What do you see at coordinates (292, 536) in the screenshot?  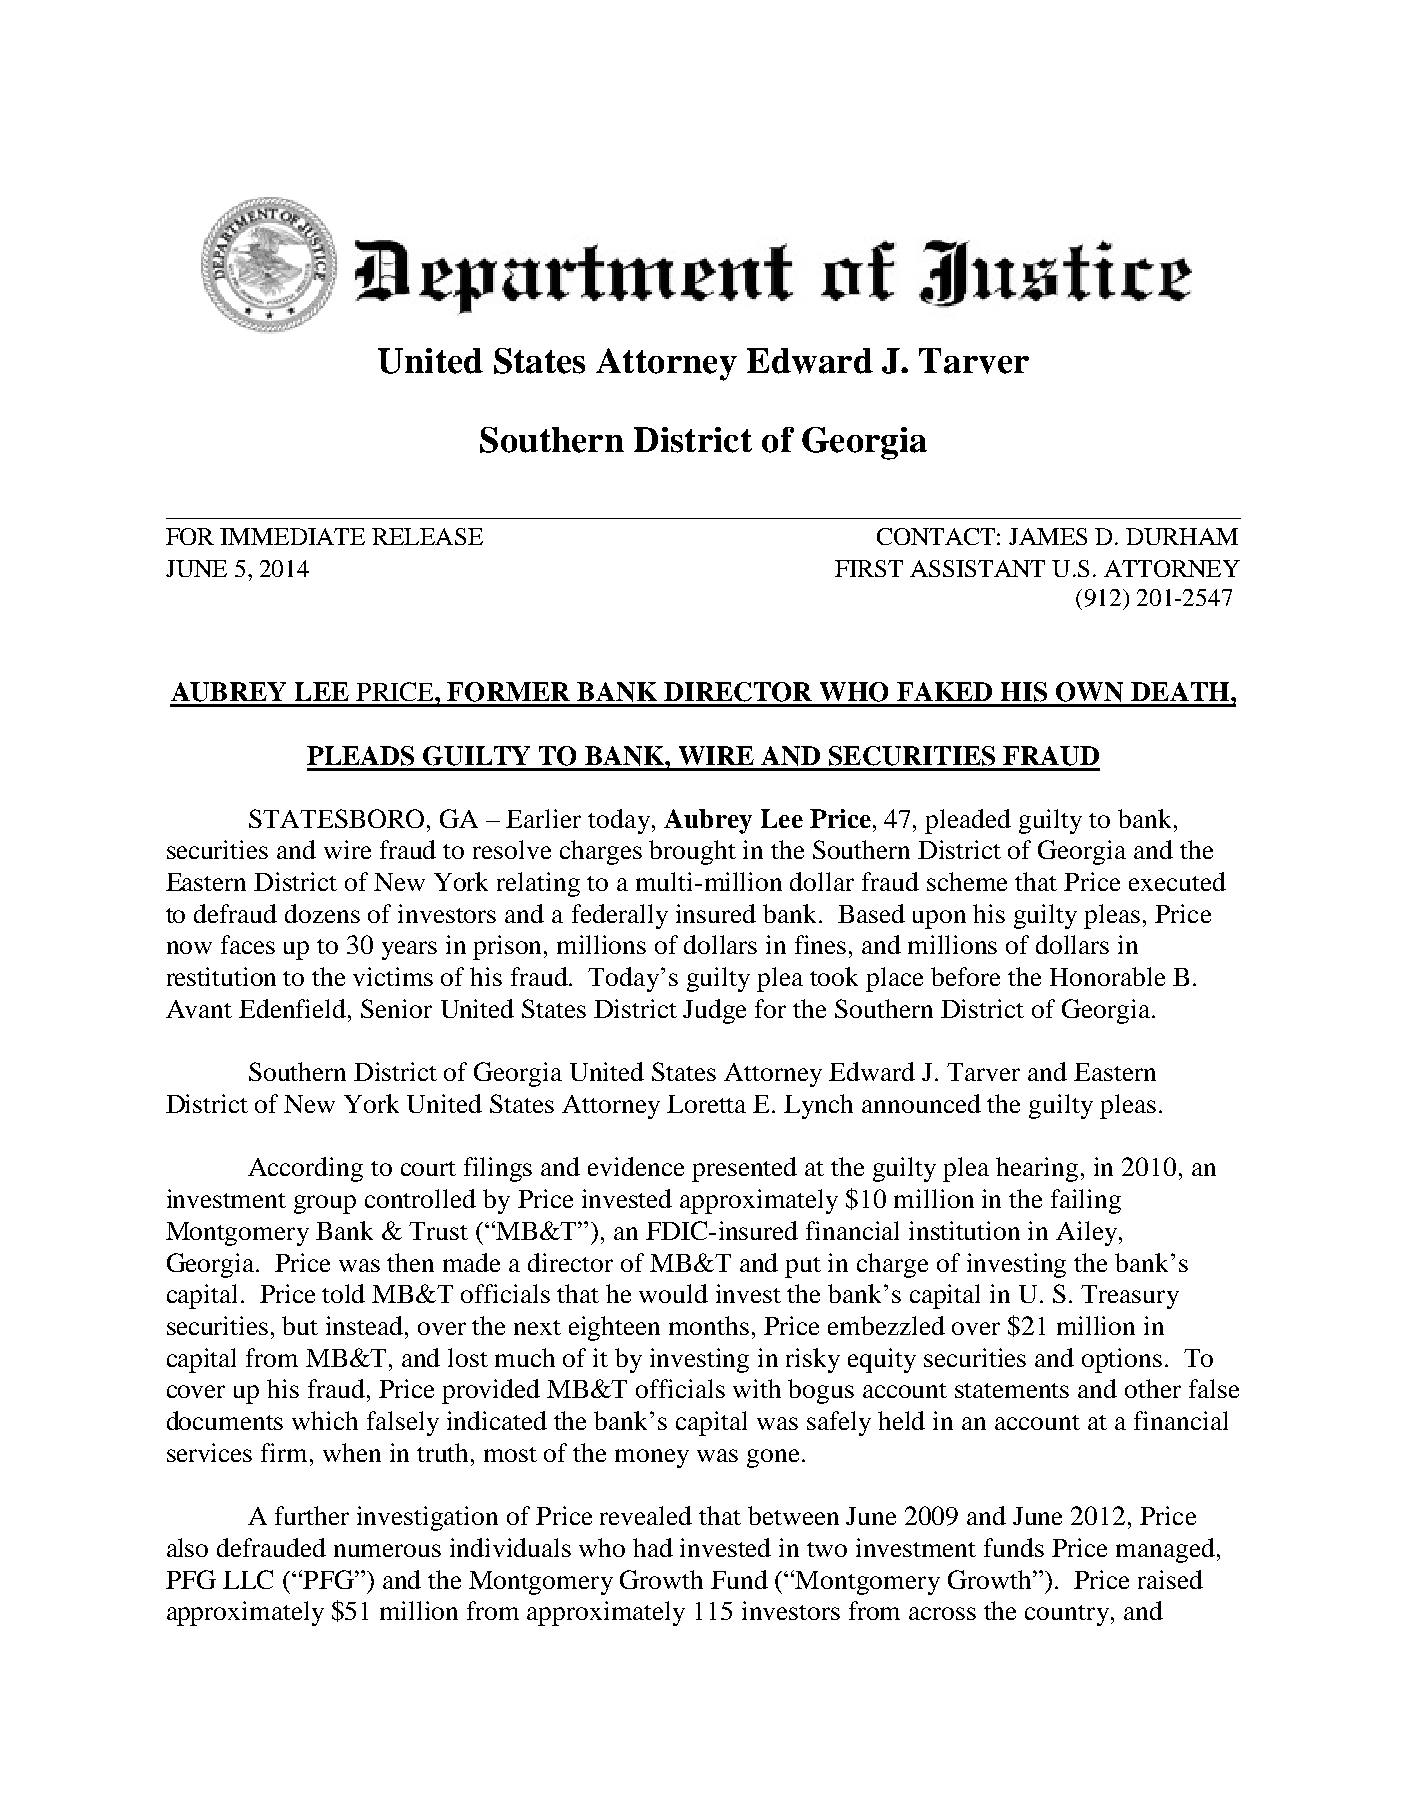 I see `IMMEDIATE` at bounding box center [292, 536].
